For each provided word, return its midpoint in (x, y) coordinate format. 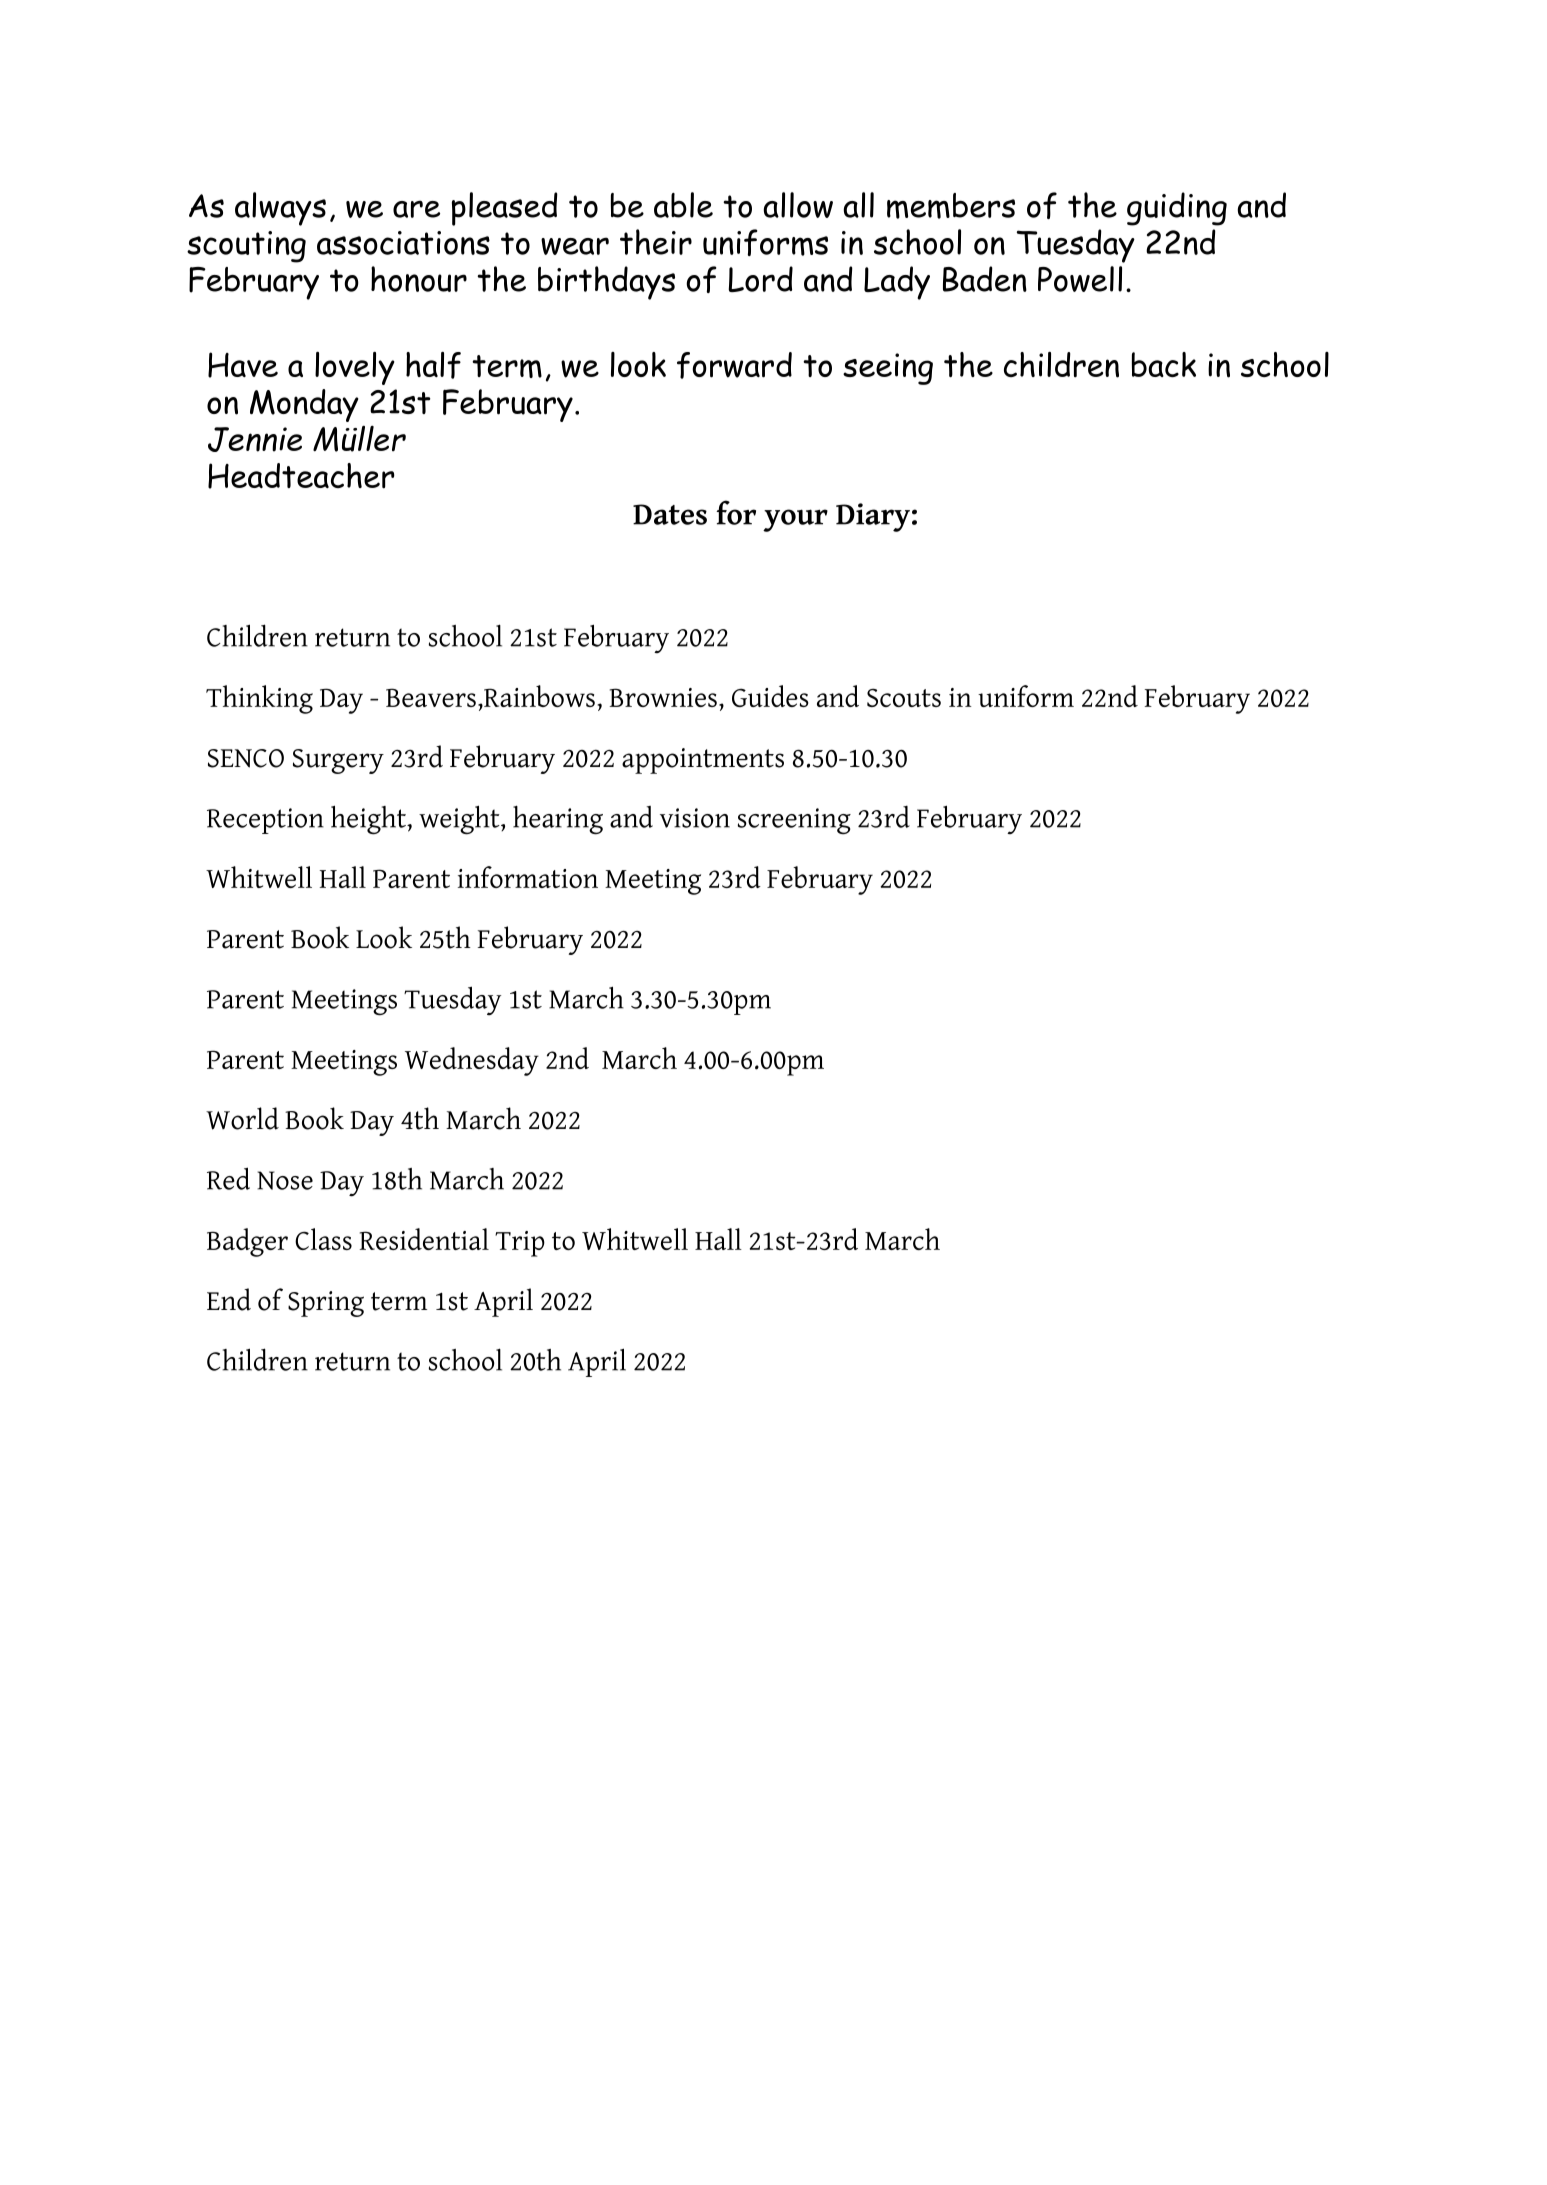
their (656, 242)
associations (403, 243)
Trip (520, 1244)
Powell (1080, 279)
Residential (424, 1239)
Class (323, 1239)
